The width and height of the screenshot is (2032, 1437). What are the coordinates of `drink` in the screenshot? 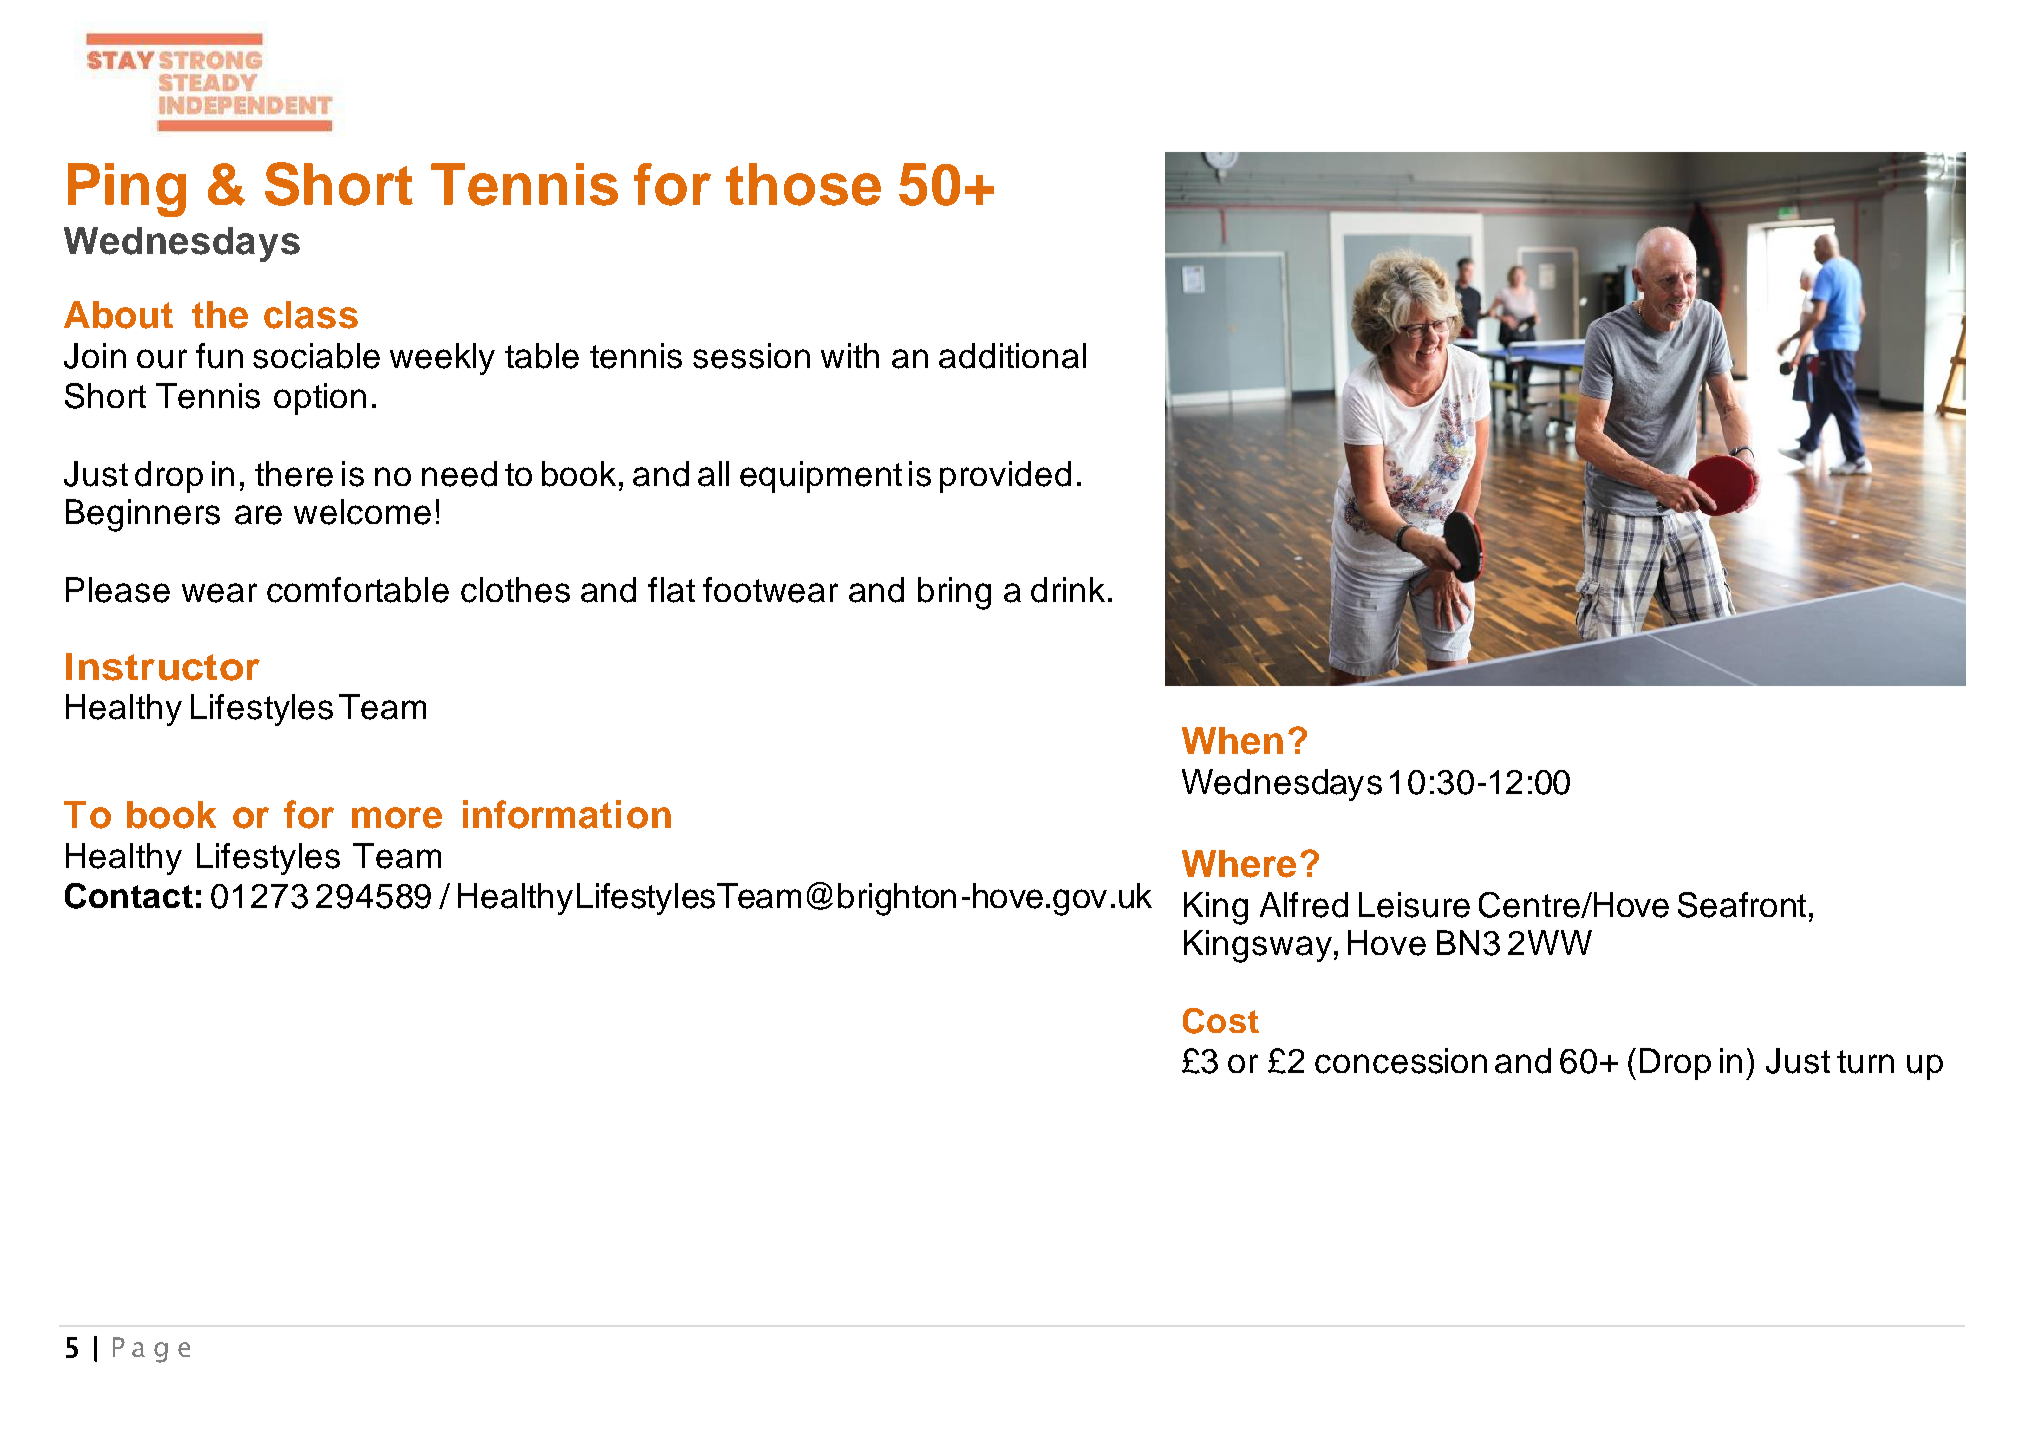 It's located at (1068, 590).
